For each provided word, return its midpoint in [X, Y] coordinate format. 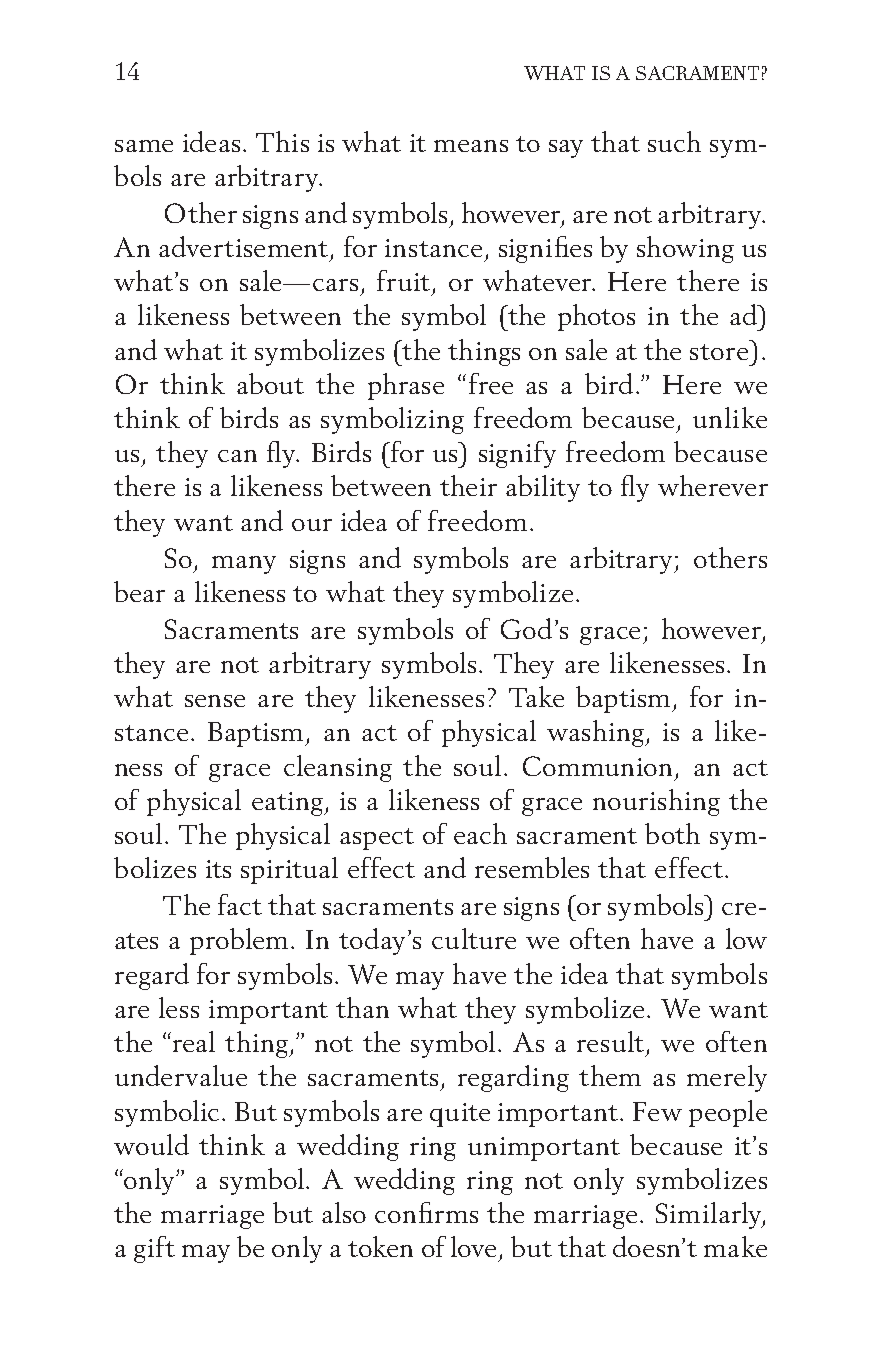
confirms [426, 1212]
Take [536, 696]
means [471, 146]
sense [215, 701]
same [144, 146]
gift [154, 1249]
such [674, 141]
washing [597, 733]
